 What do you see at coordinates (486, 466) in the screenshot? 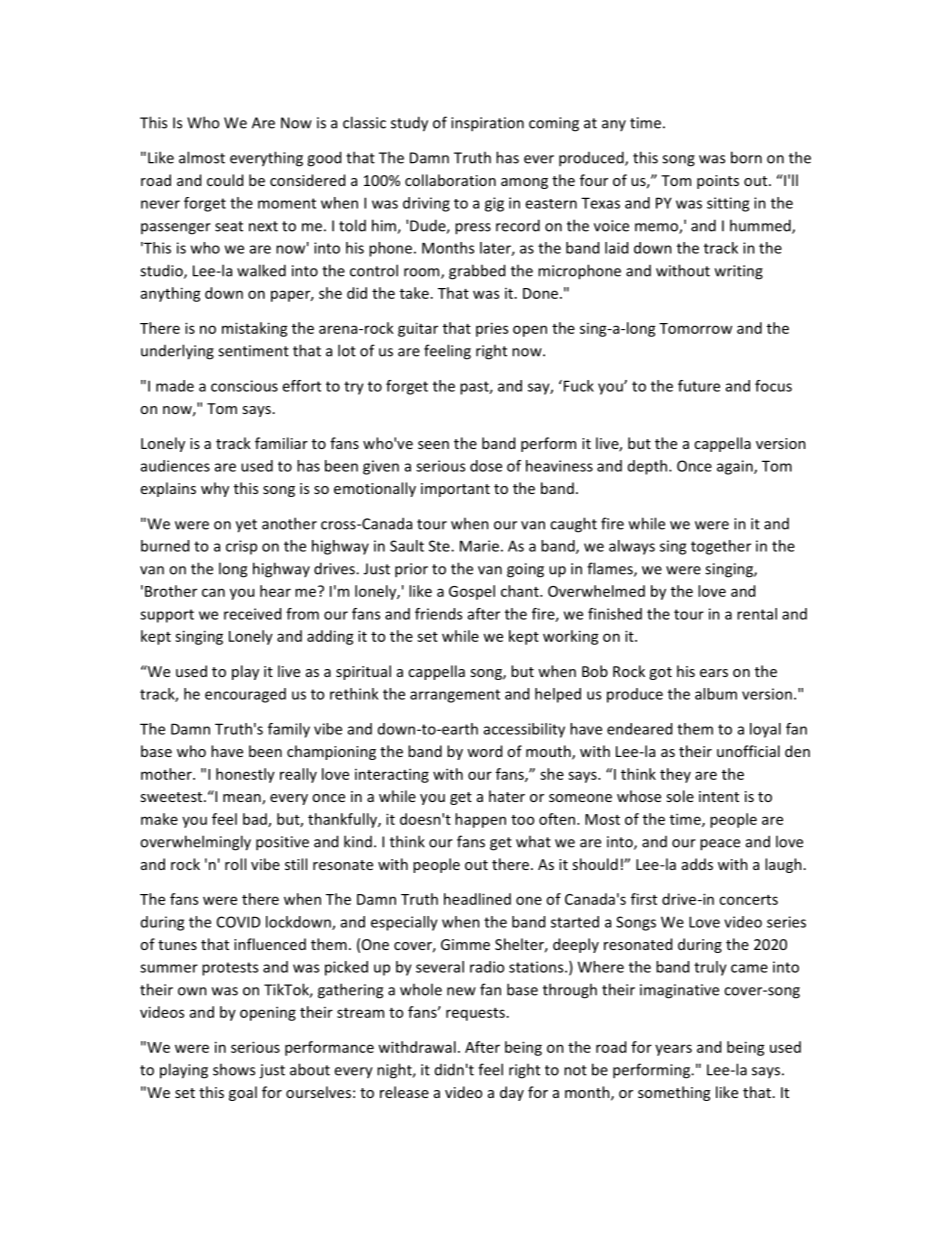
I see `dose` at bounding box center [486, 466].
